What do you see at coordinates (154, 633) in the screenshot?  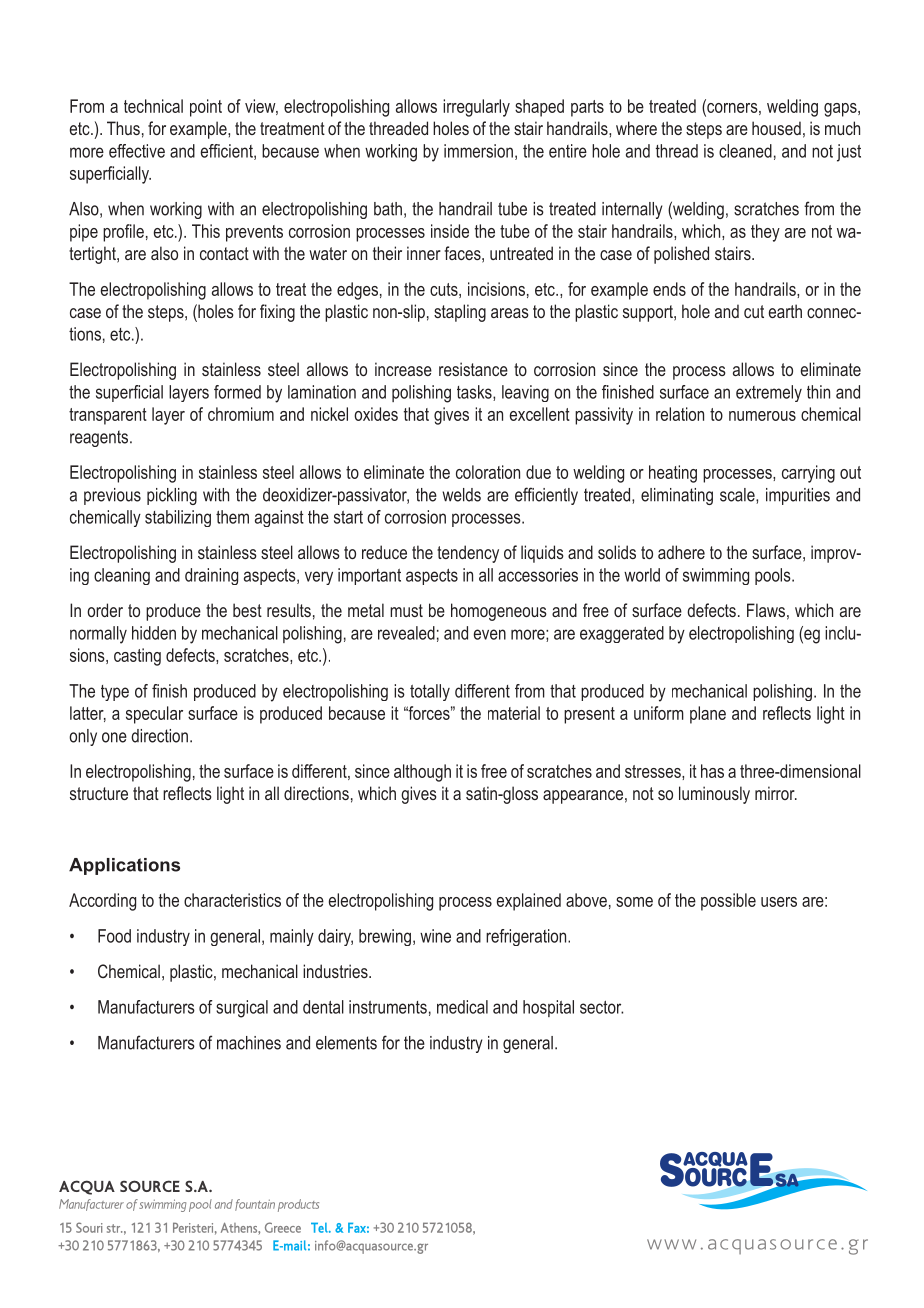 I see `hidden` at bounding box center [154, 633].
